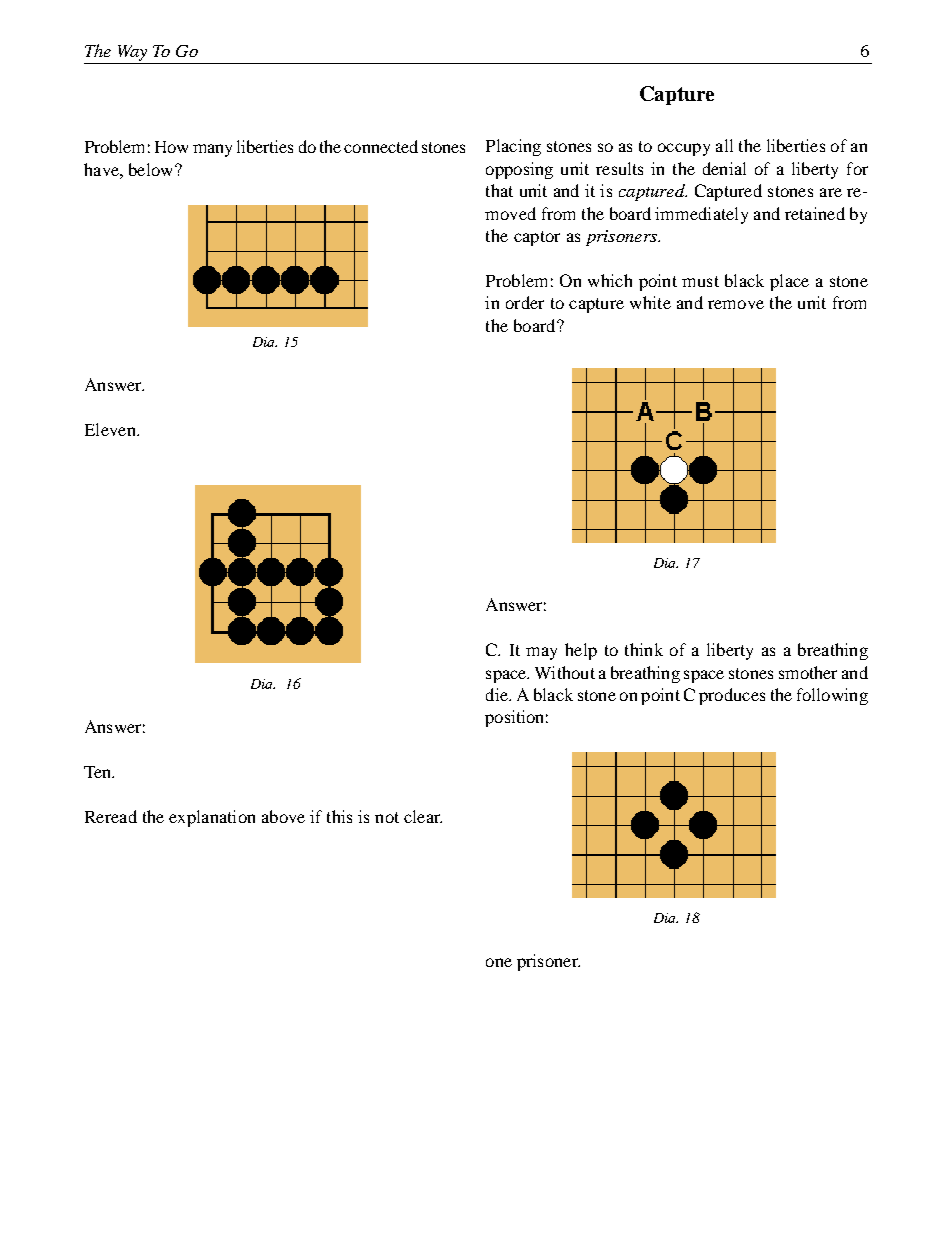 This screenshot has width=952, height=1233. I want to click on think, so click(644, 649).
